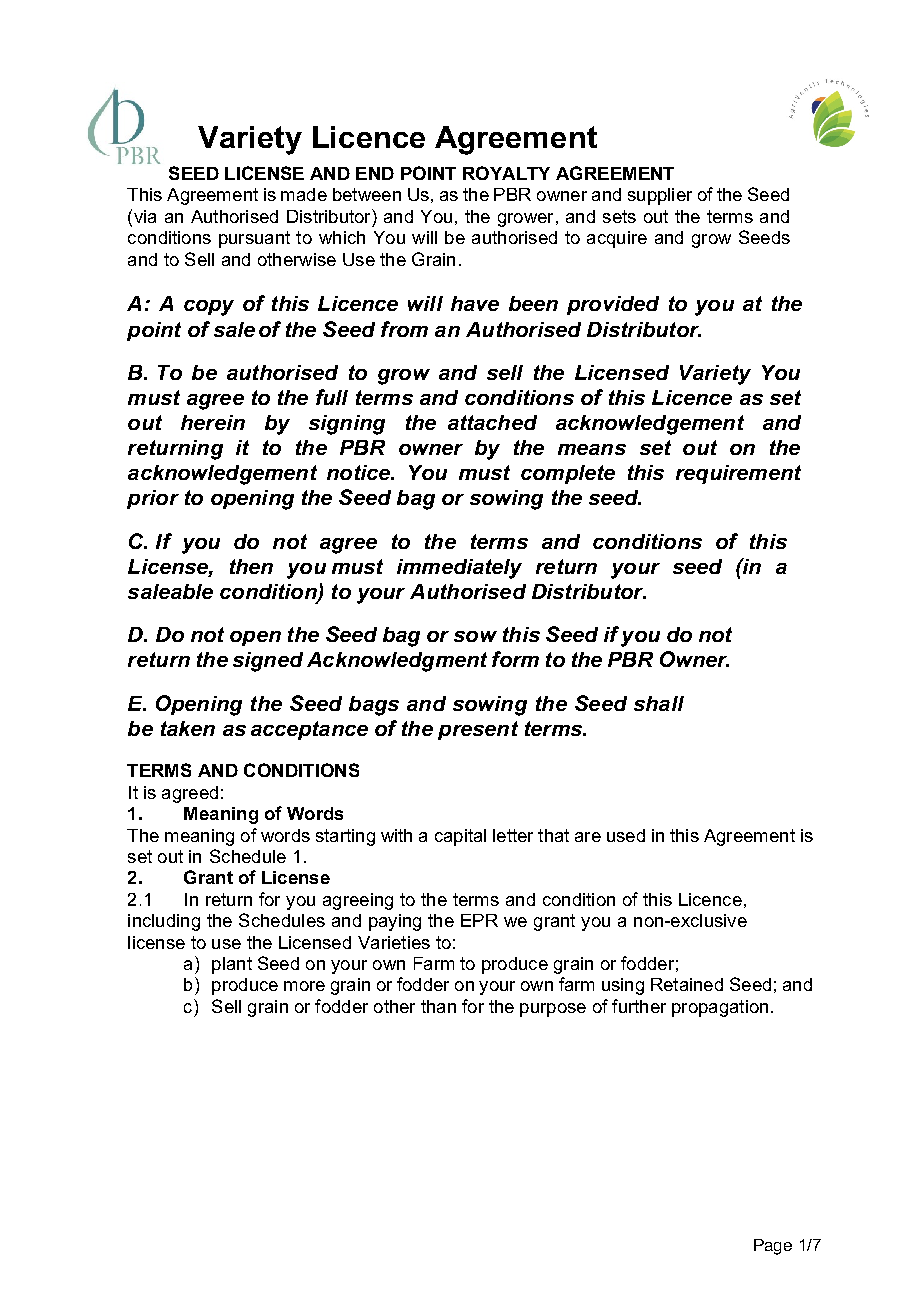 Image resolution: width=924 pixels, height=1308 pixels. What do you see at coordinates (659, 703) in the screenshot?
I see `shall` at bounding box center [659, 703].
